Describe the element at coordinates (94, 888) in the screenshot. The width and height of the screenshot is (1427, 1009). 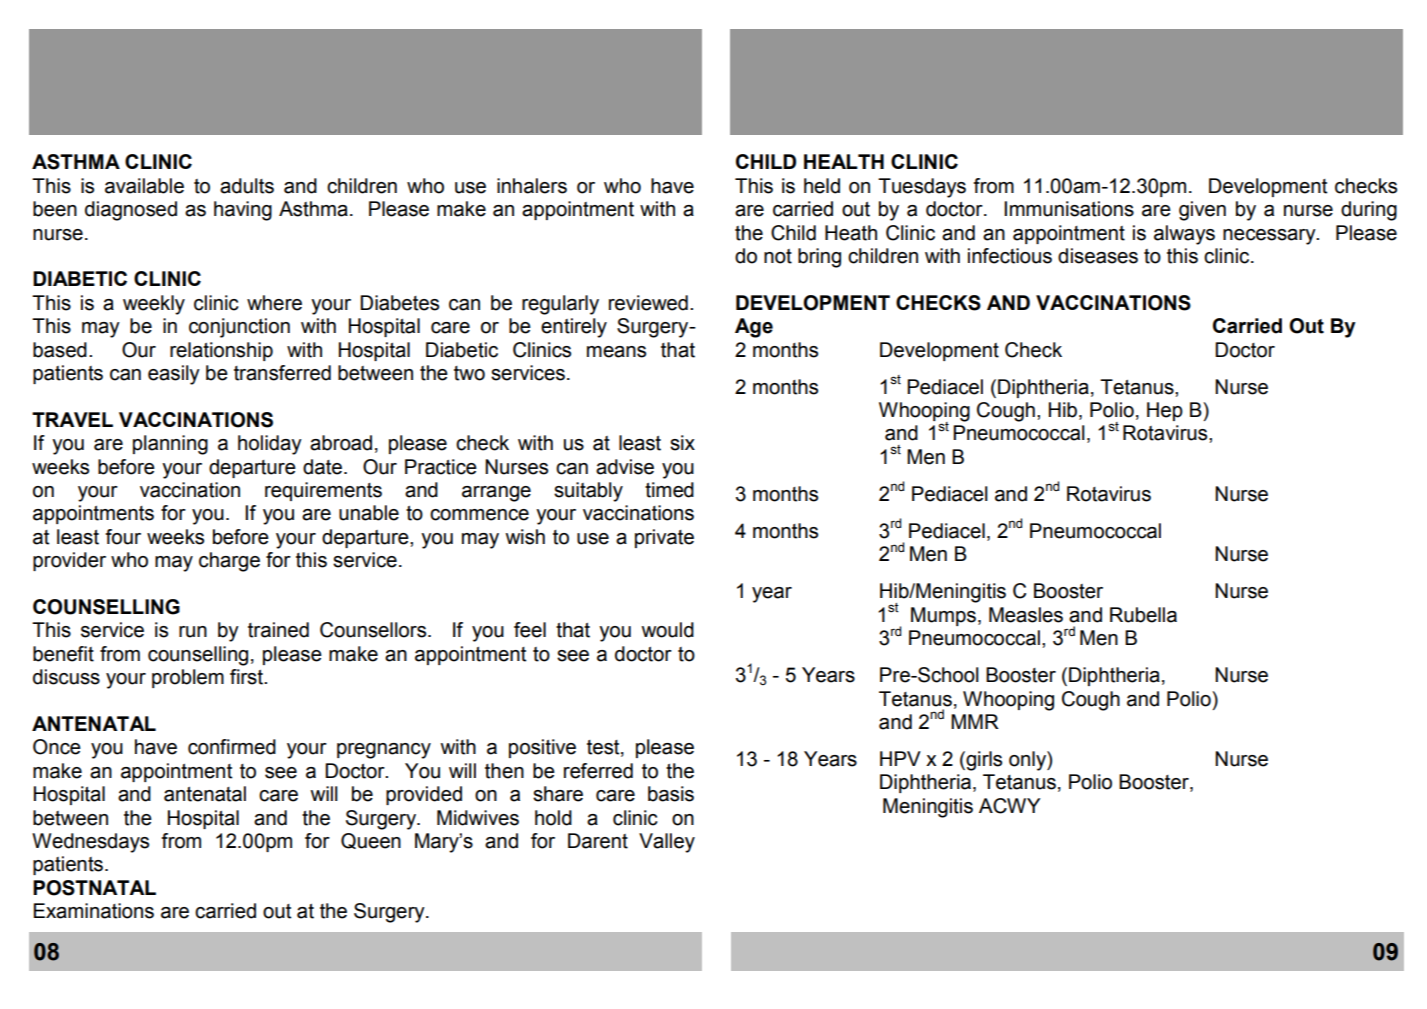
I see `POSTNATAL` at that location.
